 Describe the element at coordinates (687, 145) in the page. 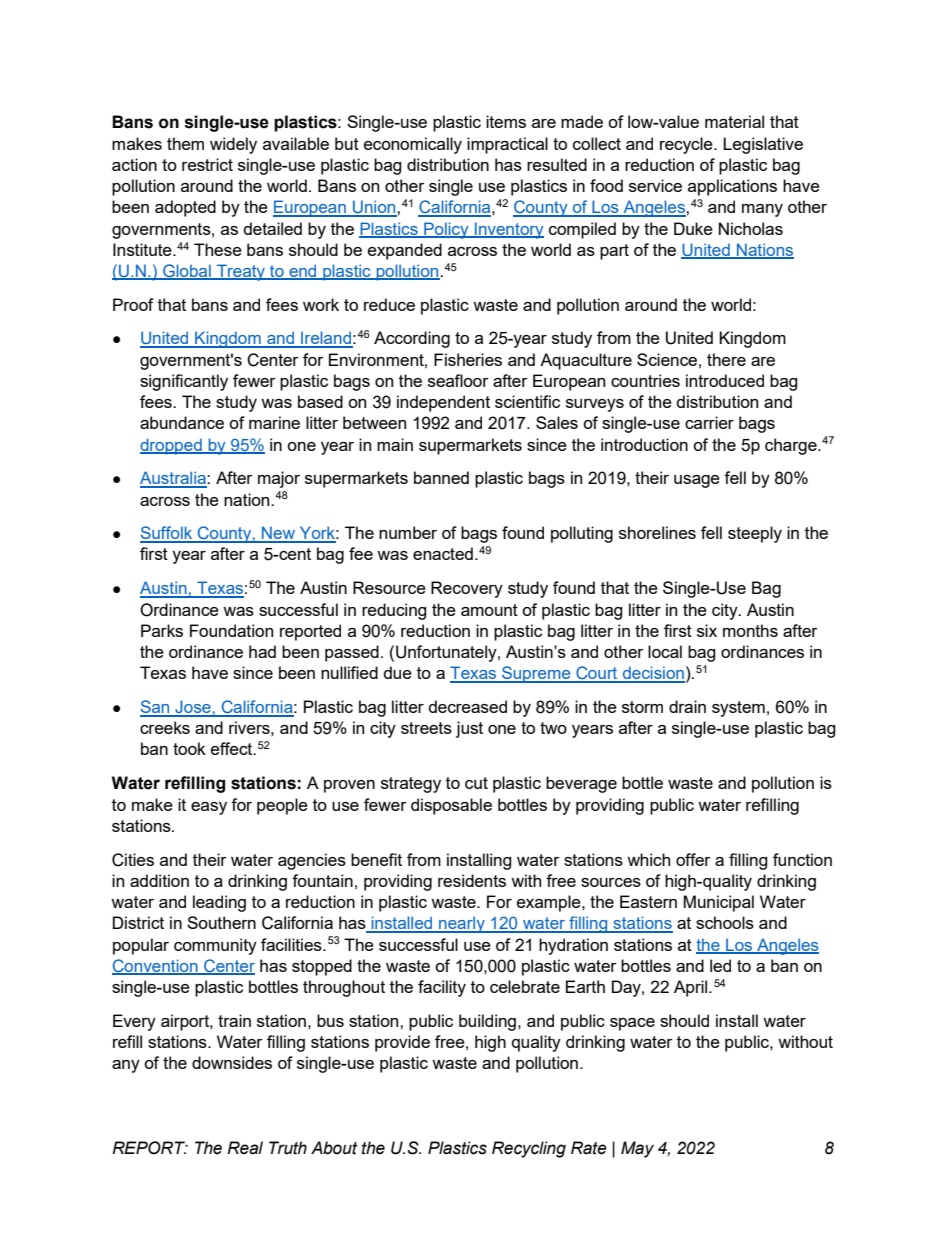

I see `recycle` at that location.
